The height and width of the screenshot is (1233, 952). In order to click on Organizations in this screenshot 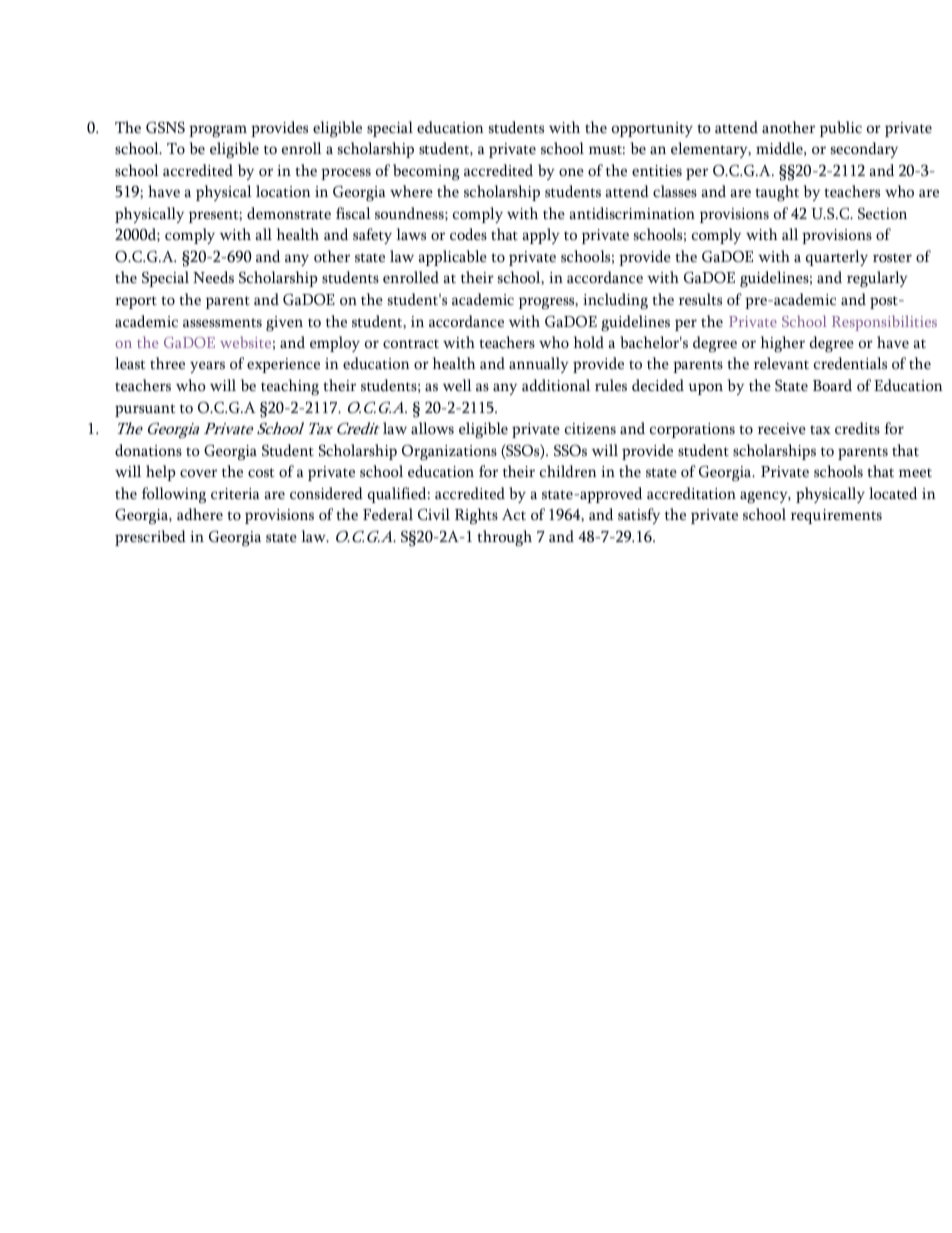, I will do `click(449, 452)`.
